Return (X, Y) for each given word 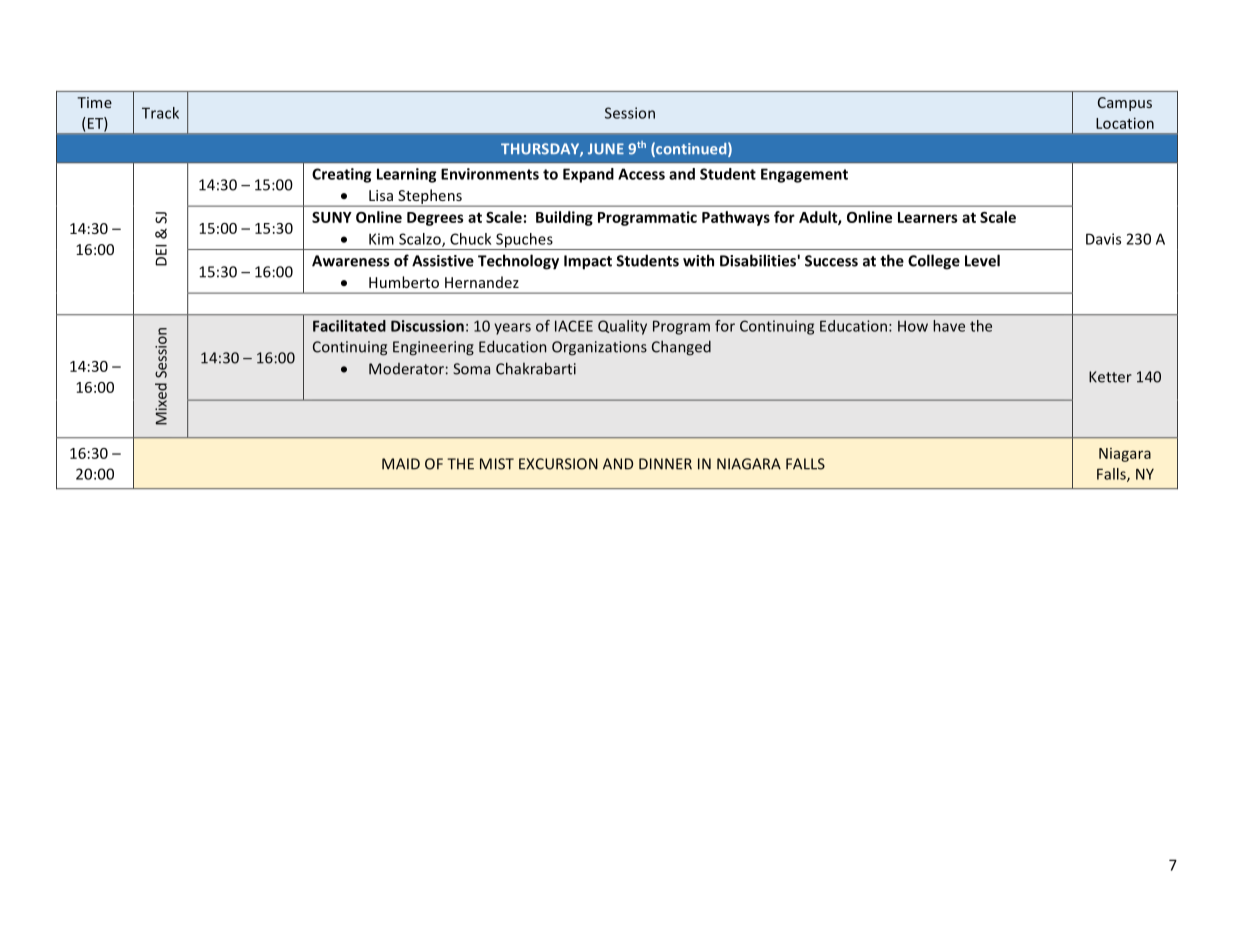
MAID (401, 464)
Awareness (350, 261)
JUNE (606, 149)
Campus (1125, 104)
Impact (588, 262)
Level (982, 260)
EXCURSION (558, 464)
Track (160, 113)
